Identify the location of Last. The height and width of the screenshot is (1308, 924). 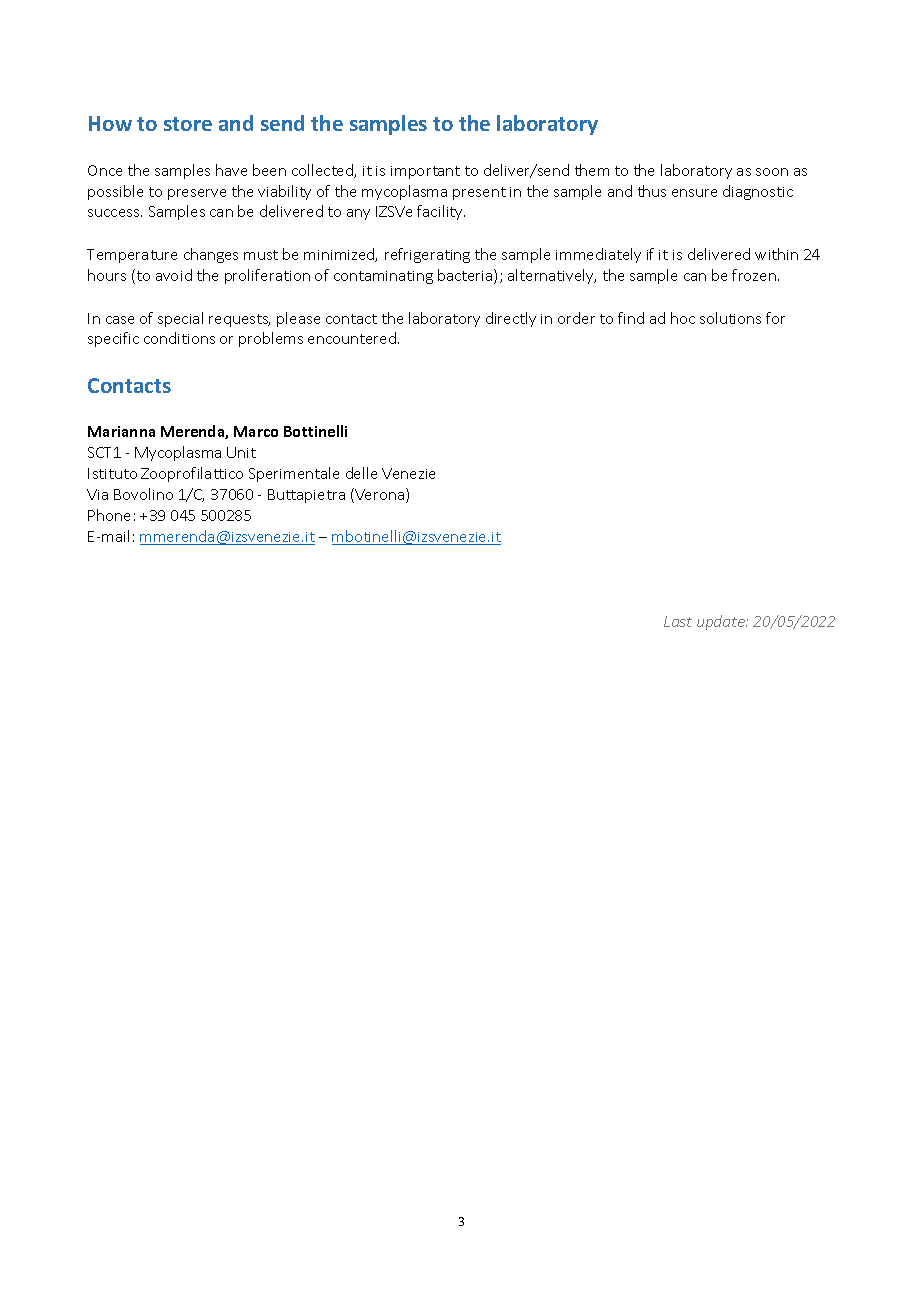
(678, 621).
